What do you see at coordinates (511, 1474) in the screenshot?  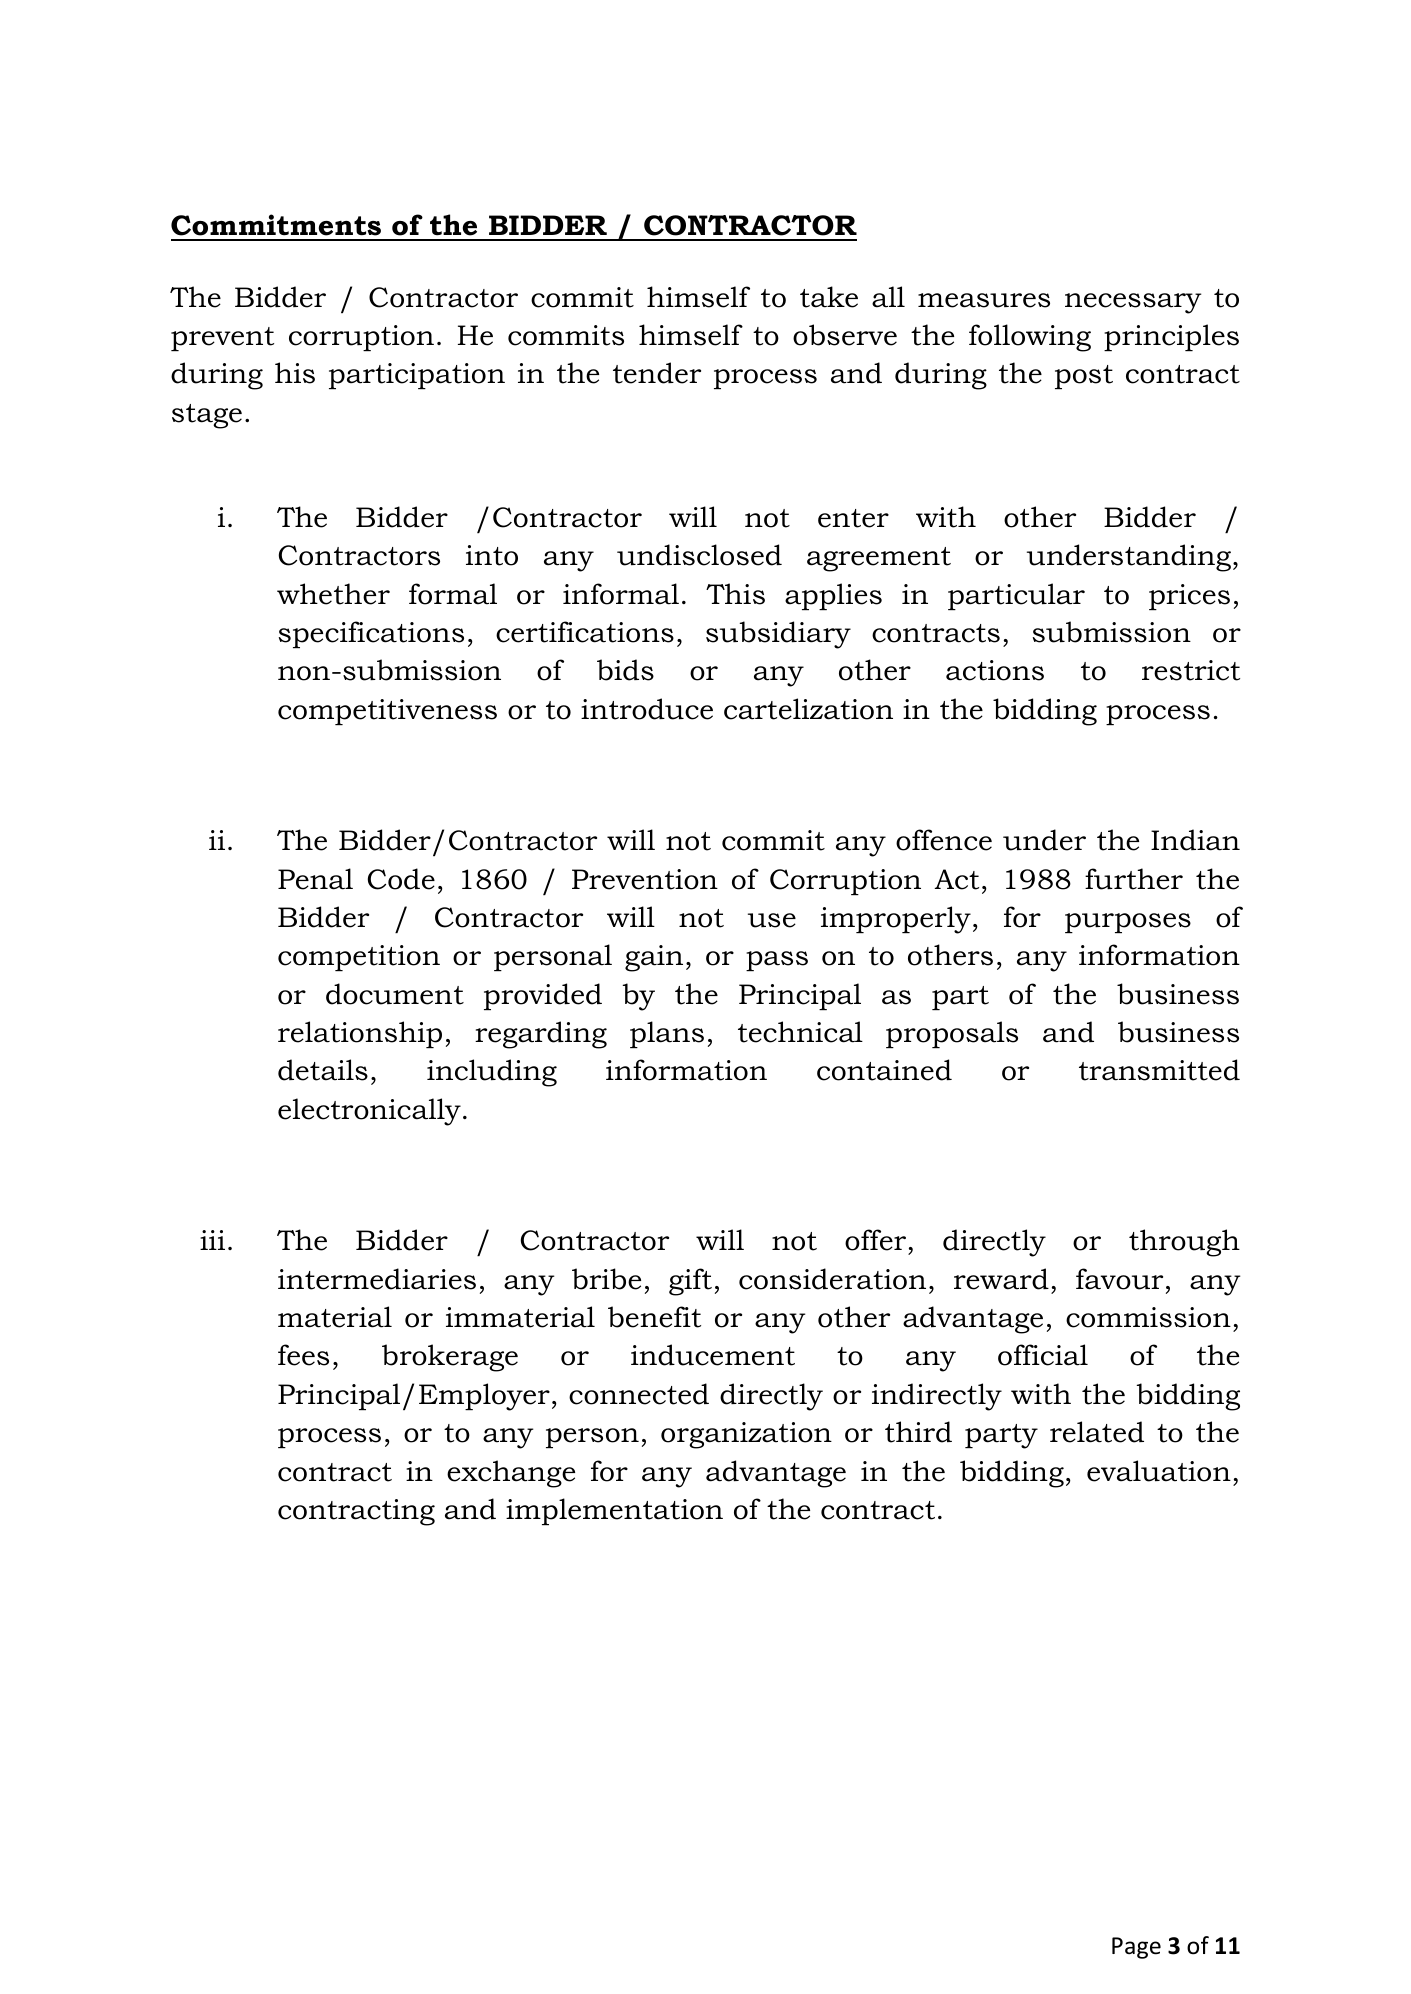 I see `exchange` at bounding box center [511, 1474].
